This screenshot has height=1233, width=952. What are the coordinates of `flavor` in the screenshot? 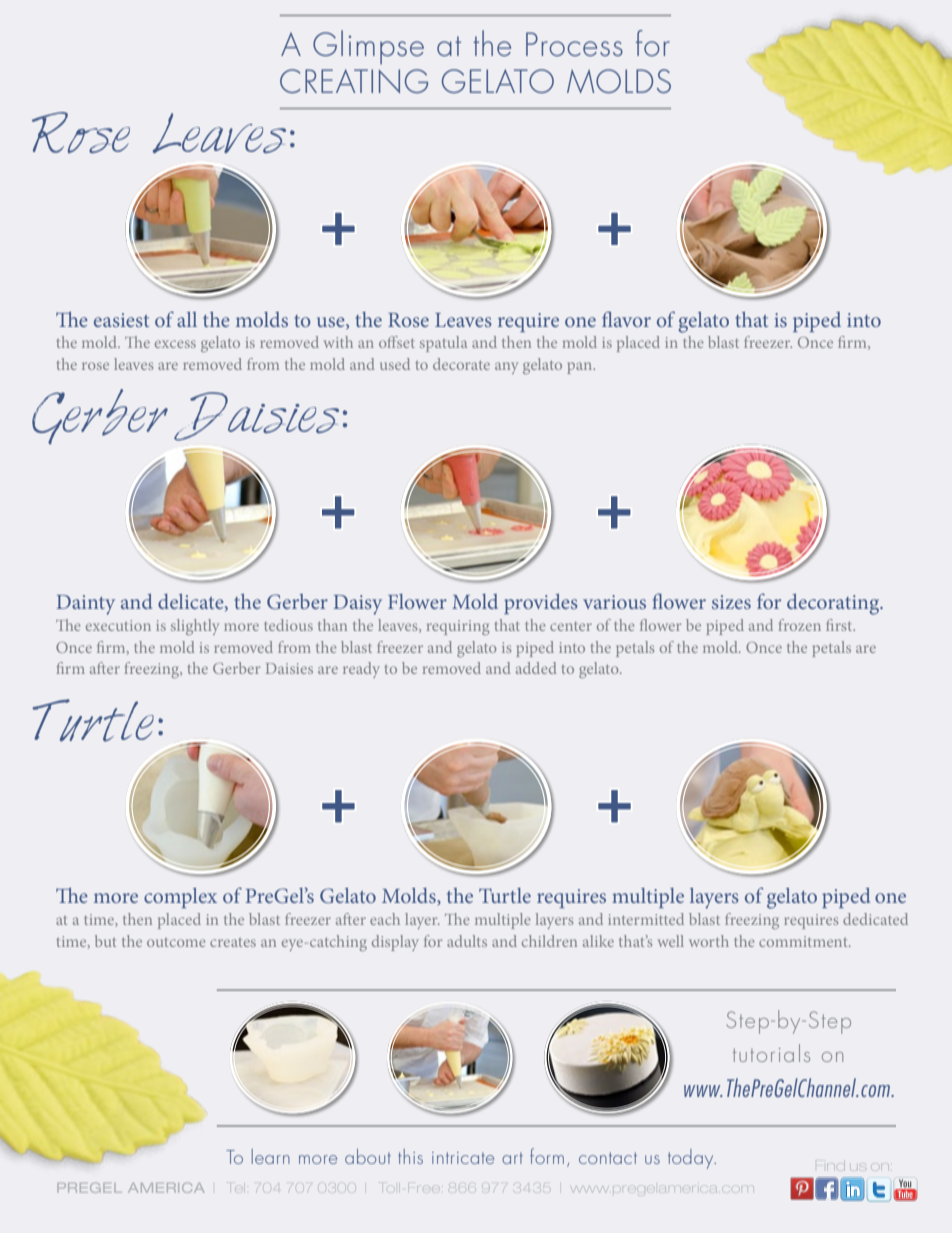 It's located at (626, 319).
